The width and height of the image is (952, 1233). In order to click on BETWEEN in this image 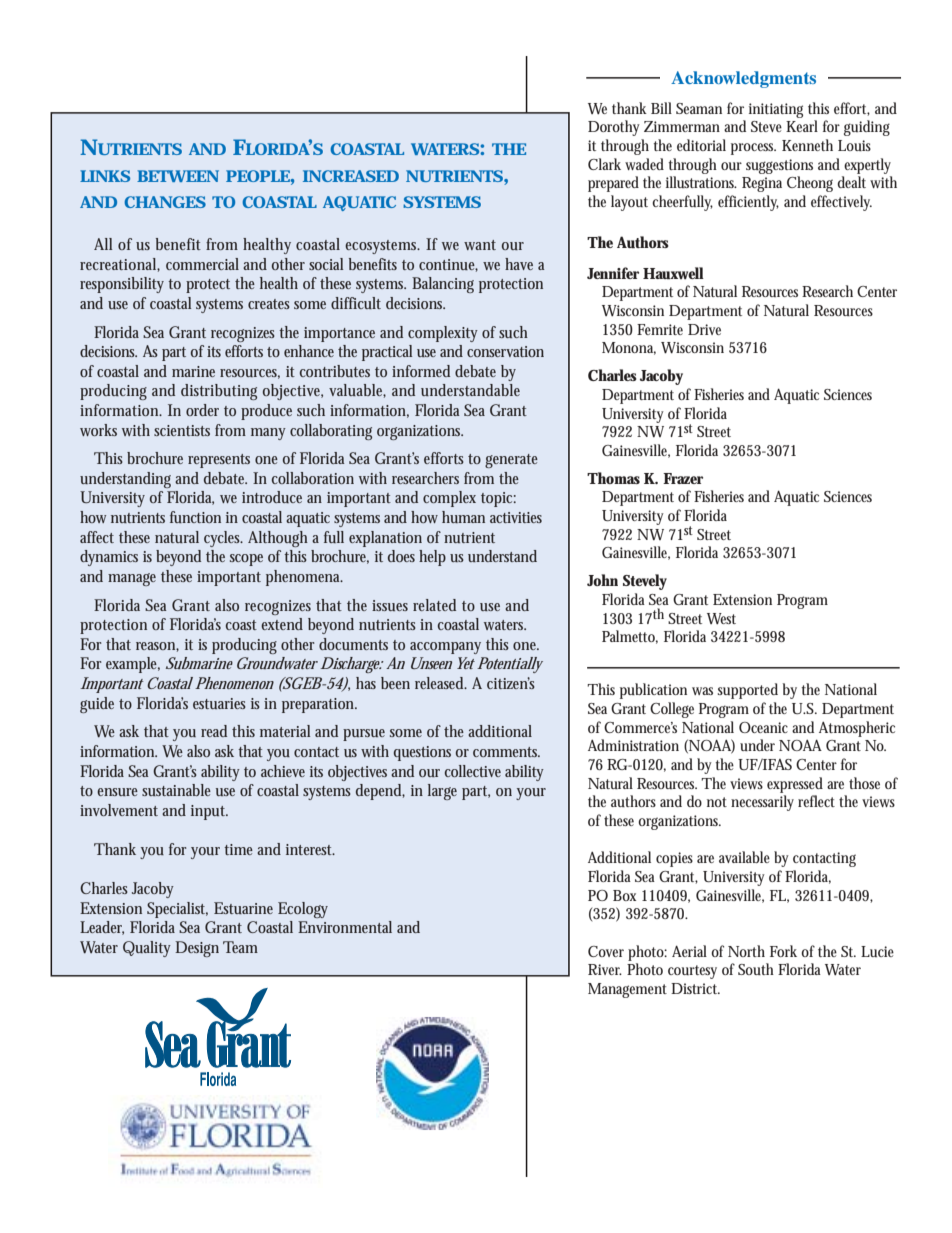, I will do `click(178, 176)`.
